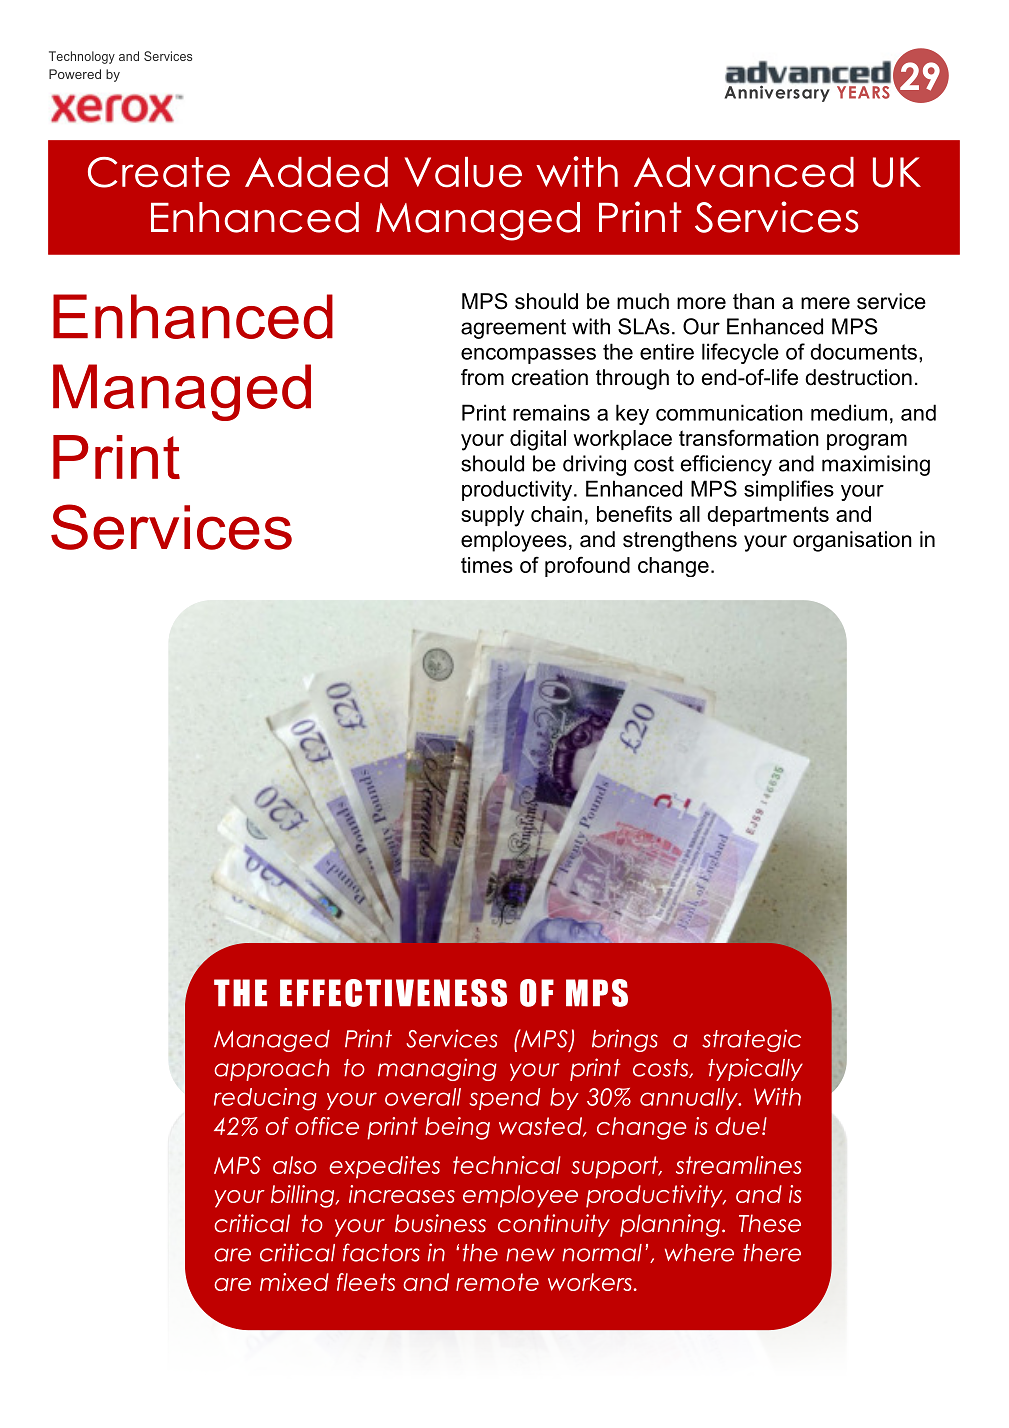  What do you see at coordinates (159, 172) in the screenshot?
I see `Create` at bounding box center [159, 172].
